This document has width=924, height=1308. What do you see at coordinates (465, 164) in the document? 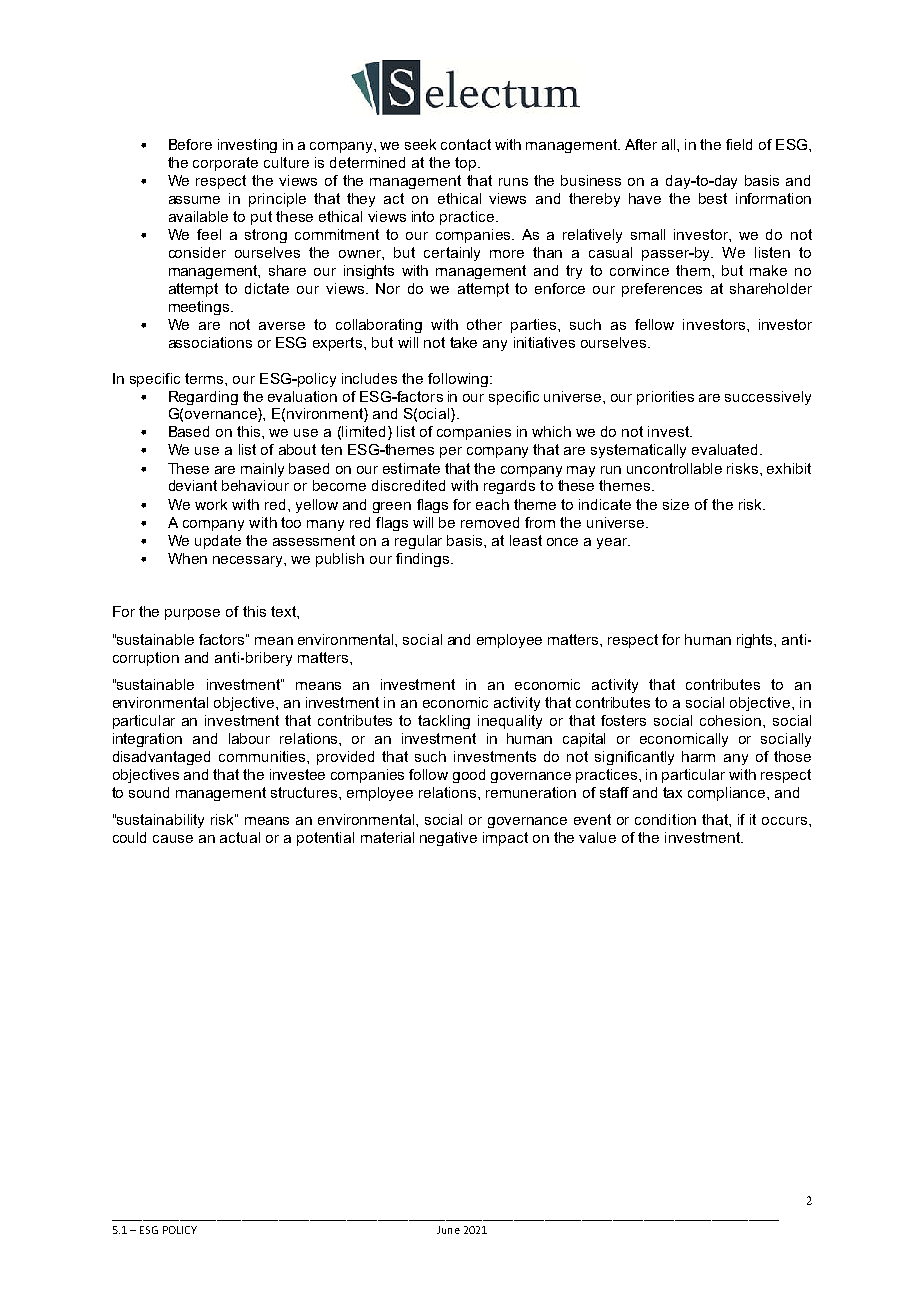
I see `top` at bounding box center [465, 164].
